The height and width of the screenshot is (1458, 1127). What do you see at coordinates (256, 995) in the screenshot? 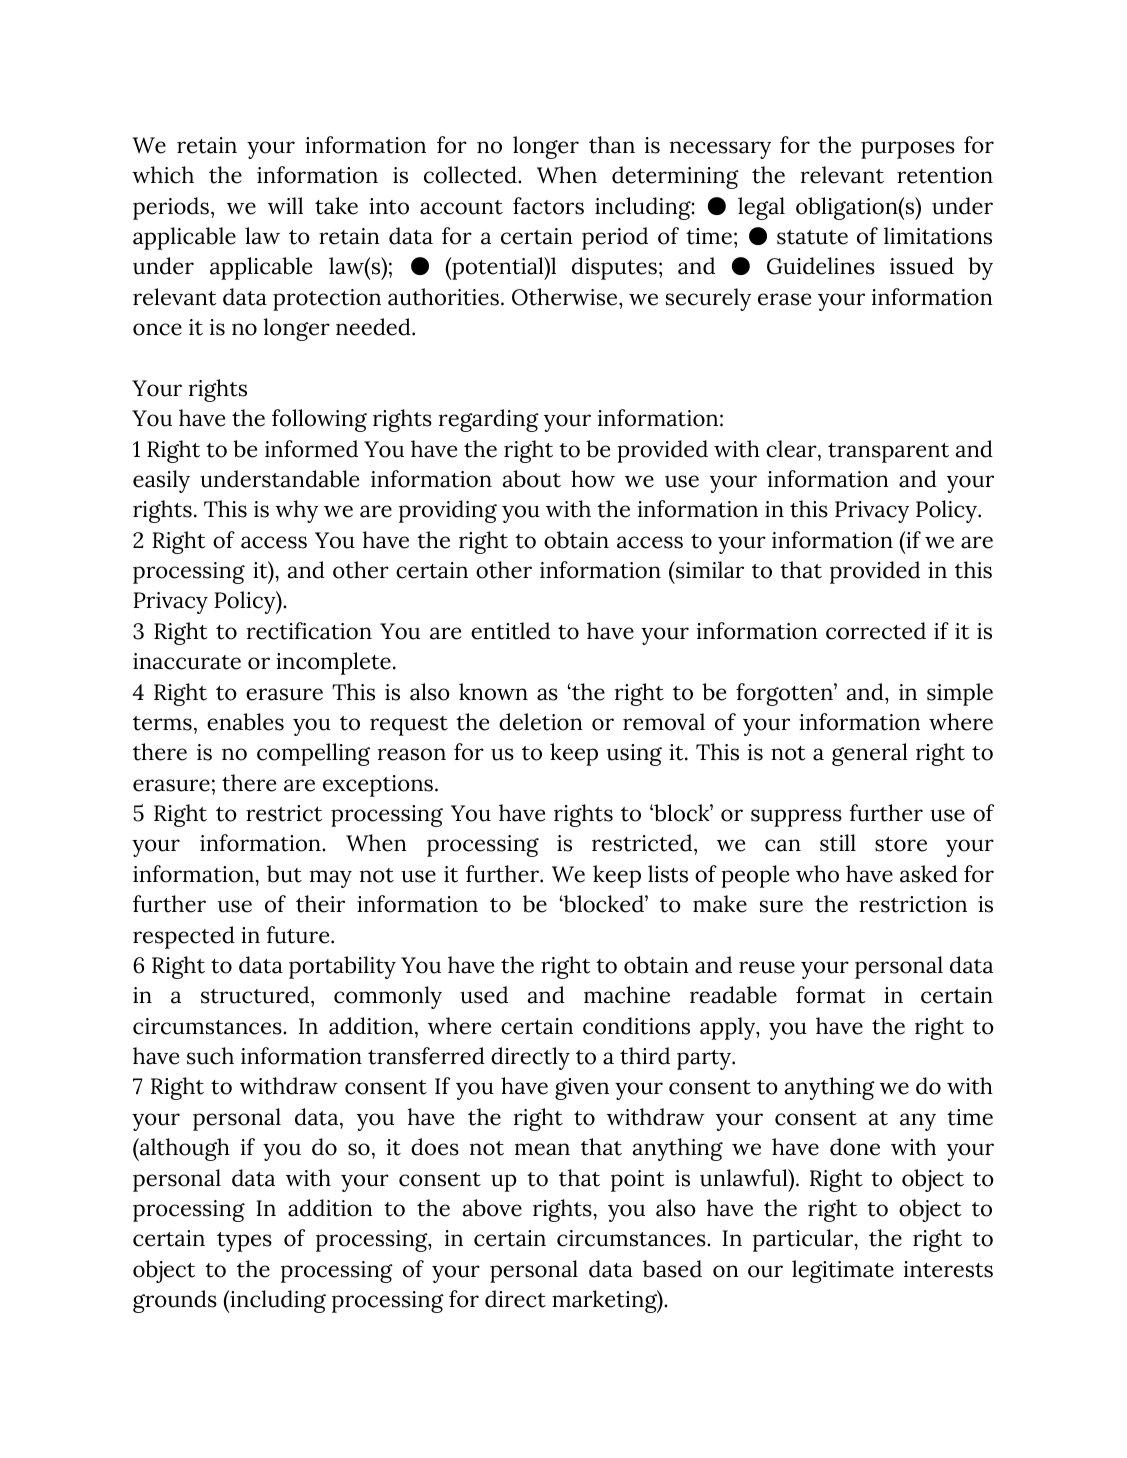
I see `structured` at bounding box center [256, 995].
